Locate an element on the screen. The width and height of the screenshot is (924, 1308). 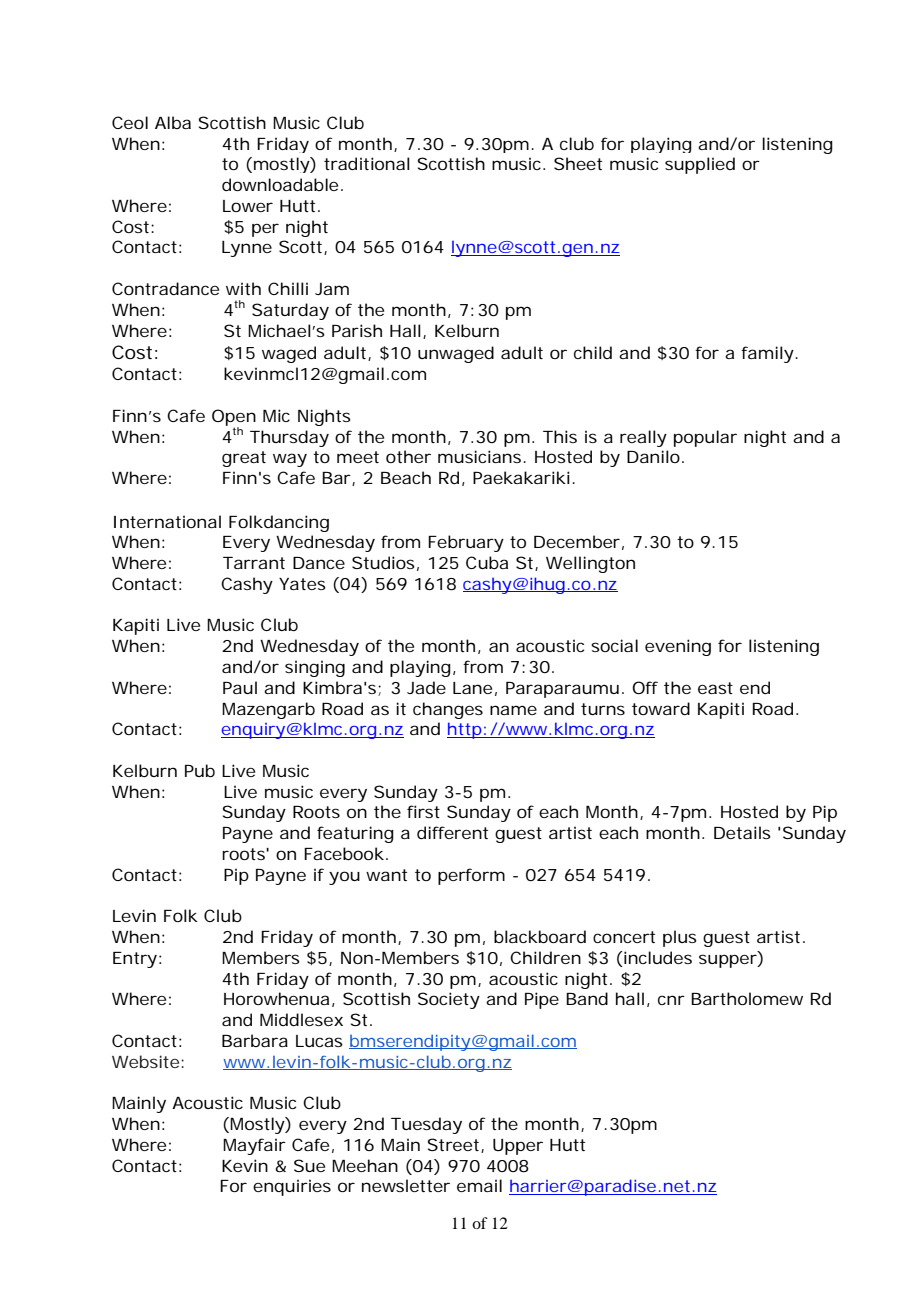
supplied is located at coordinates (700, 165).
